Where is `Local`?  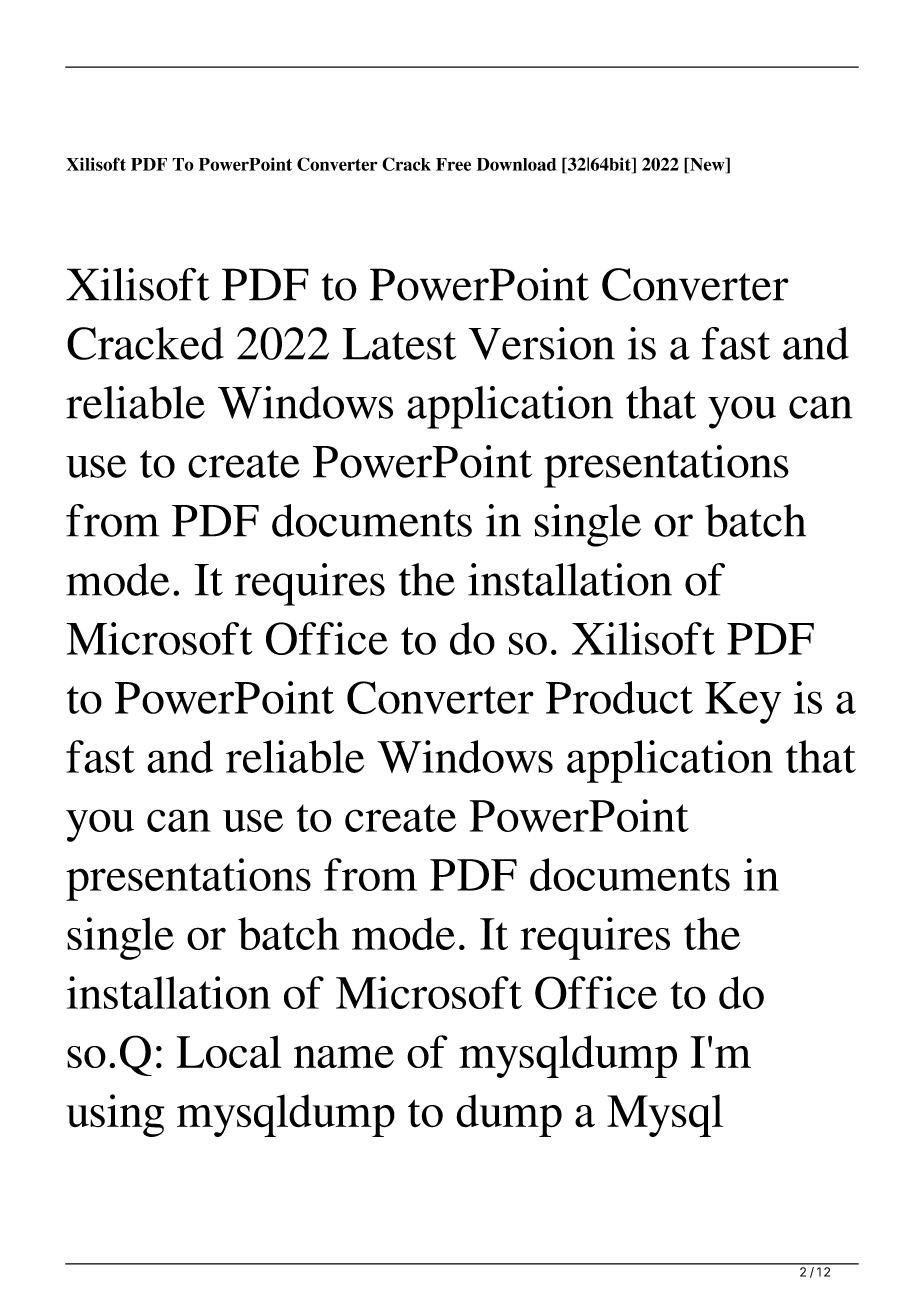
Local is located at coordinates (229, 1051).
